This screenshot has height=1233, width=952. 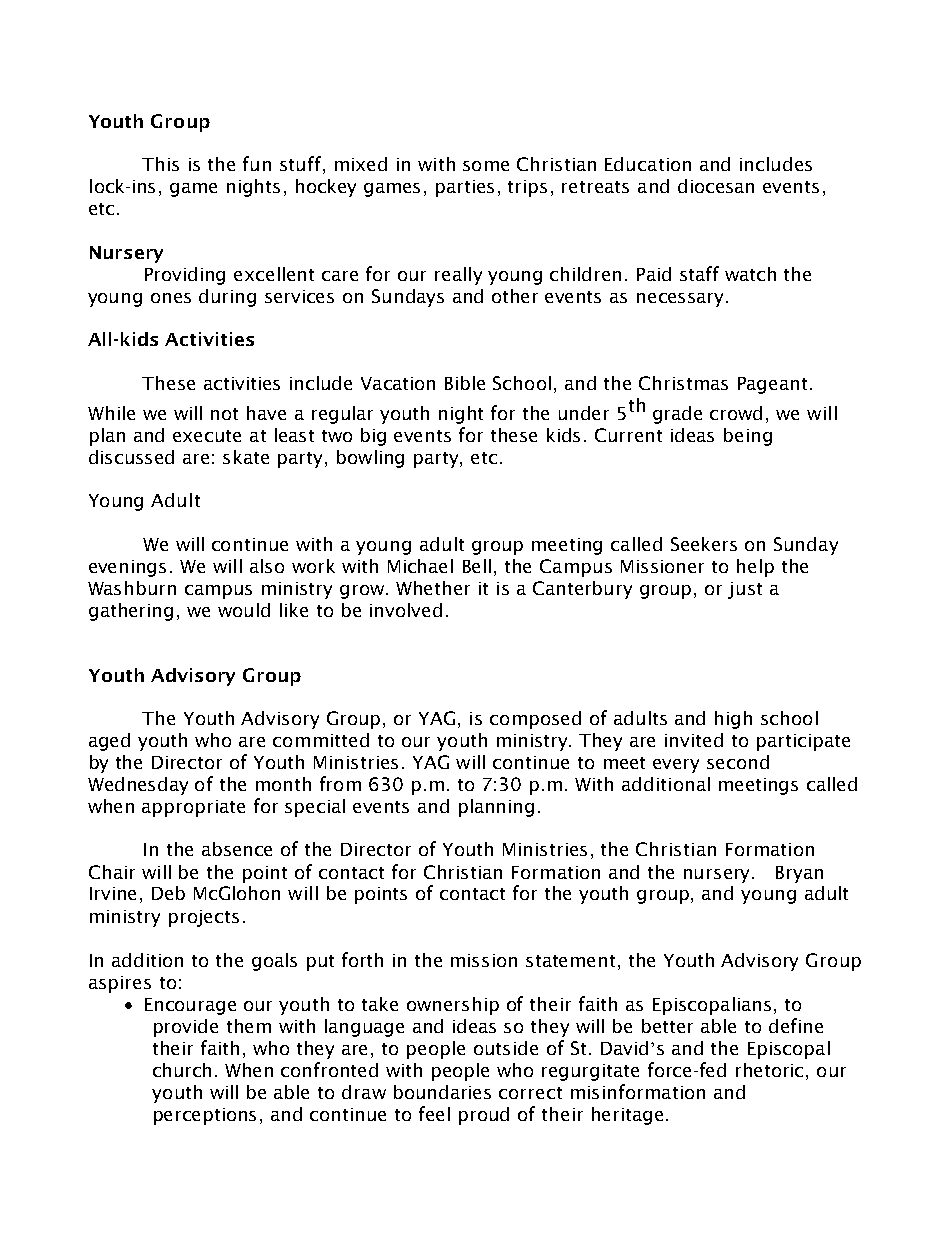 I want to click on church, so click(x=182, y=1070).
